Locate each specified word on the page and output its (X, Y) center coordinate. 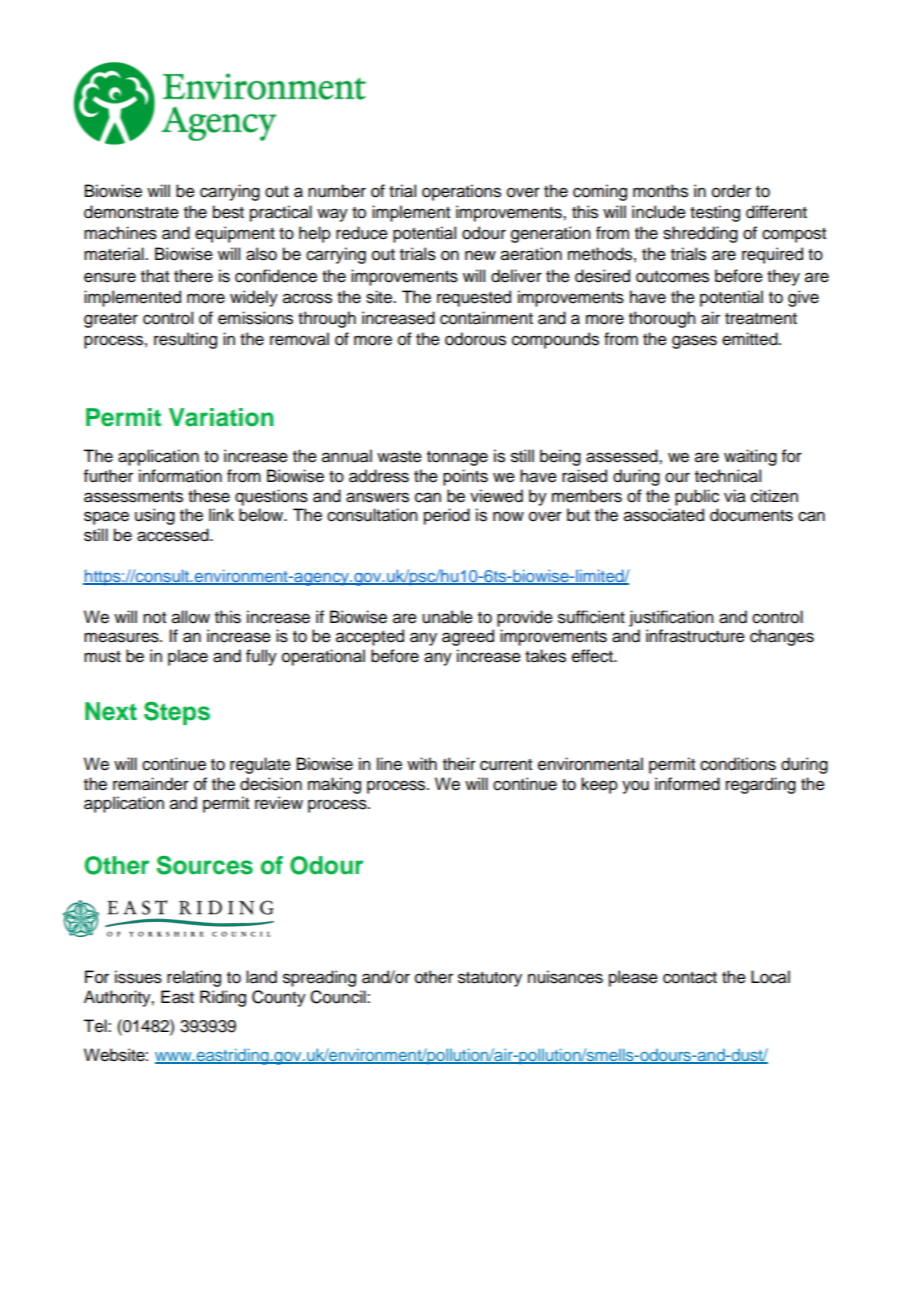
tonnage (457, 458)
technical (728, 476)
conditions (738, 764)
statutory (490, 979)
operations (461, 192)
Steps (177, 713)
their (459, 764)
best (228, 212)
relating (194, 978)
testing (715, 213)
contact (690, 978)
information (180, 476)
